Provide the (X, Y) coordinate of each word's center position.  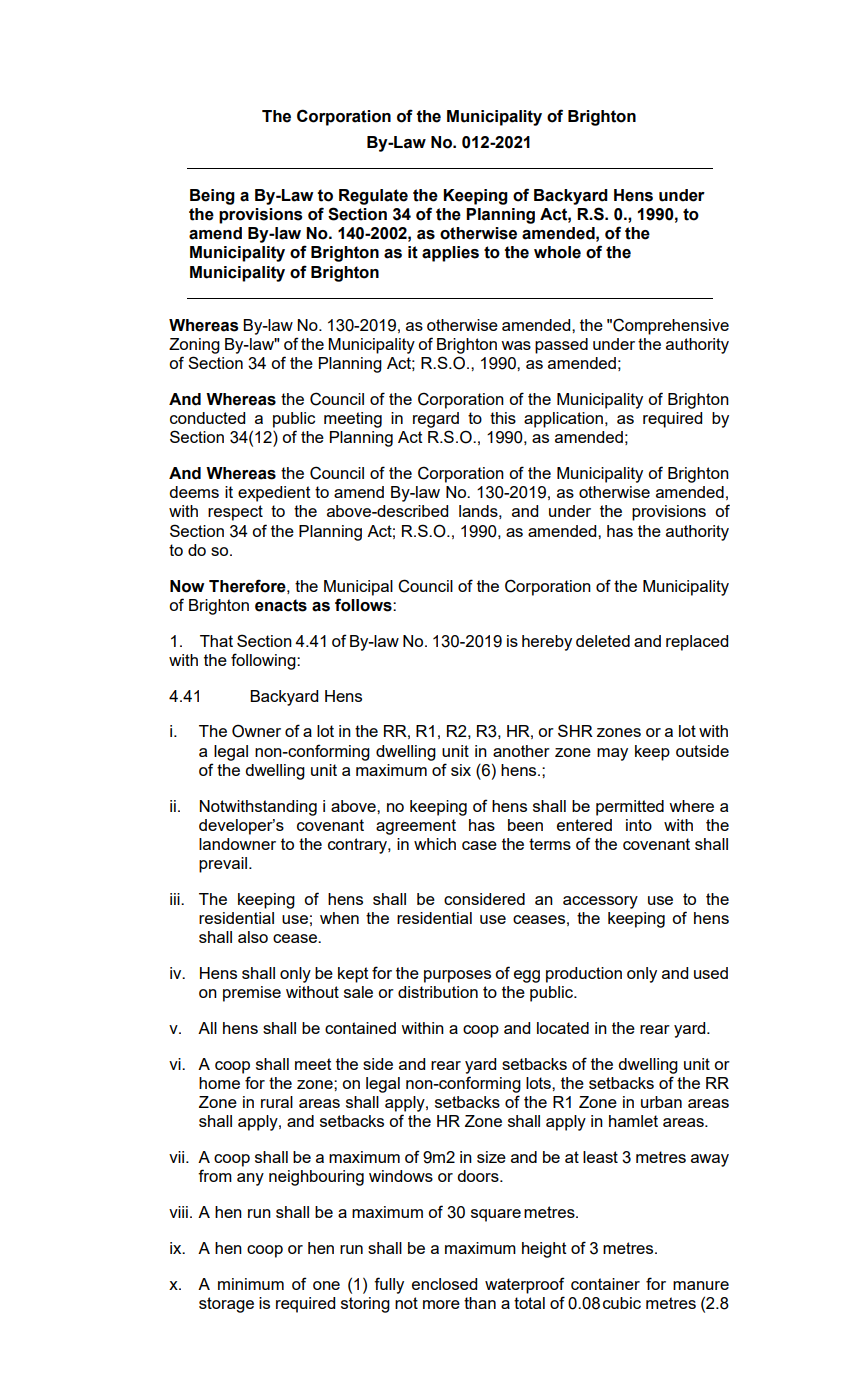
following (264, 661)
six (461, 770)
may (612, 754)
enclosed (444, 1284)
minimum (251, 1284)
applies (450, 254)
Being (212, 197)
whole (557, 252)
